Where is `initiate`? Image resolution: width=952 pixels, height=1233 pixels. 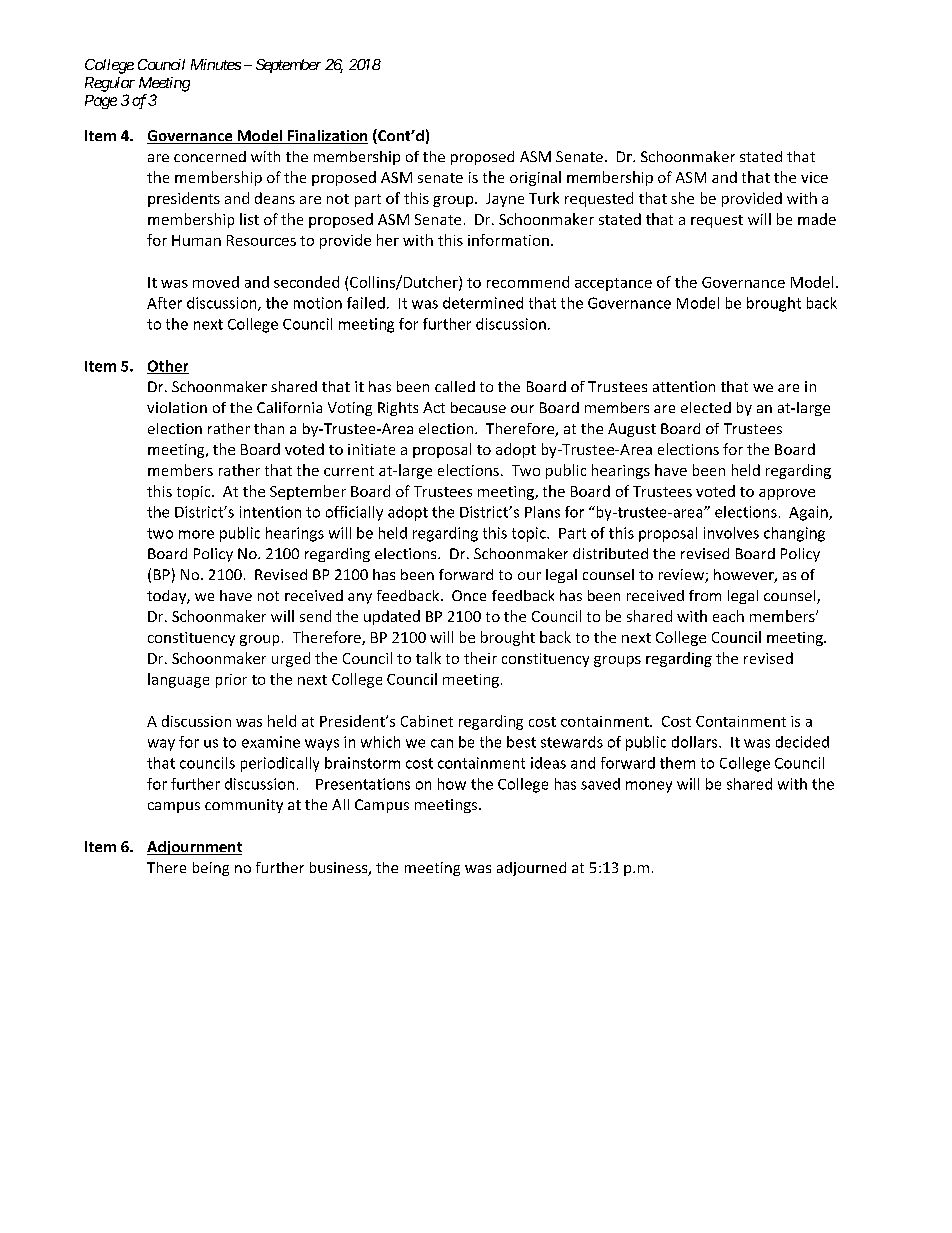
initiate is located at coordinates (371, 449).
